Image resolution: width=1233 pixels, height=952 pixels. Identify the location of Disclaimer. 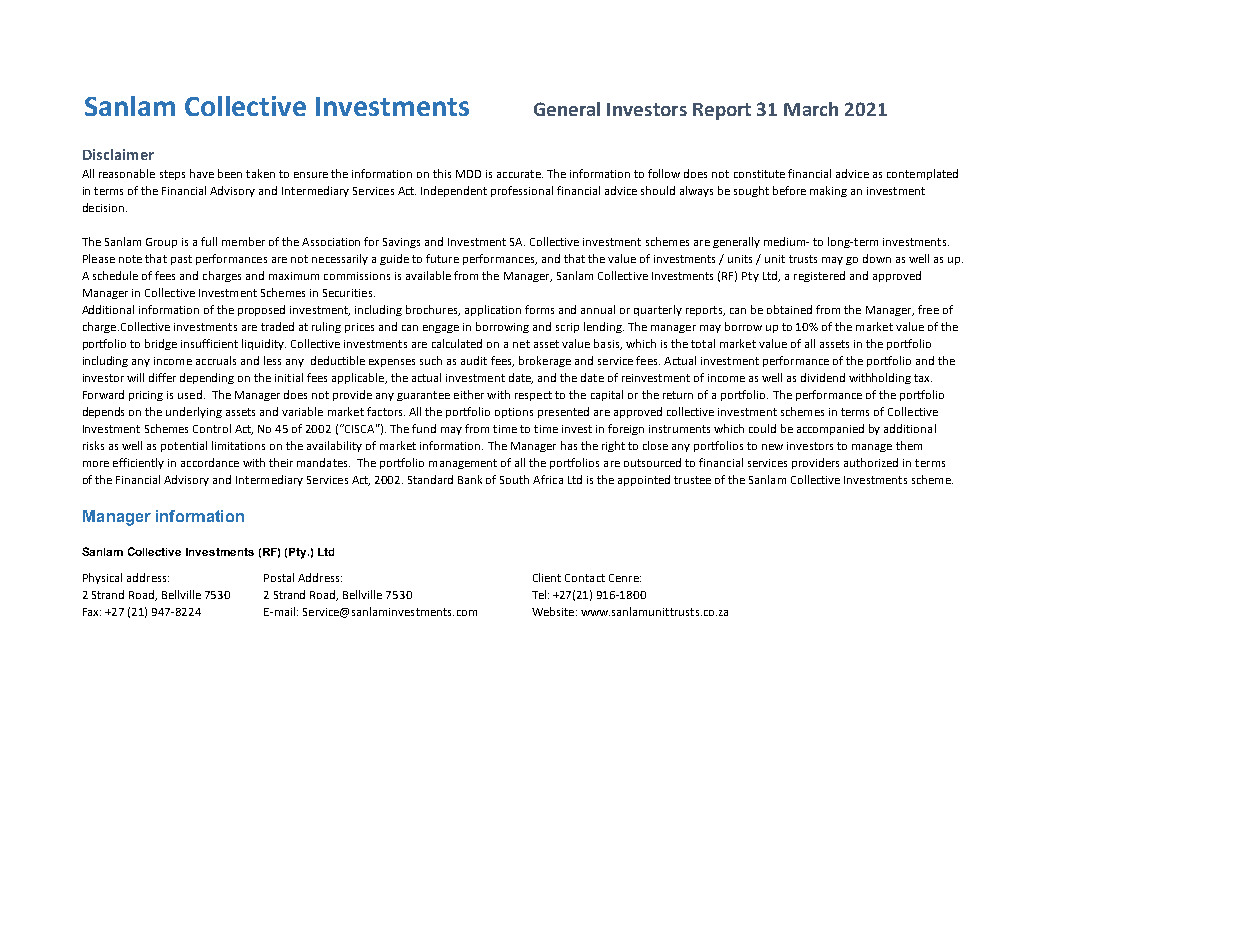
(118, 154).
